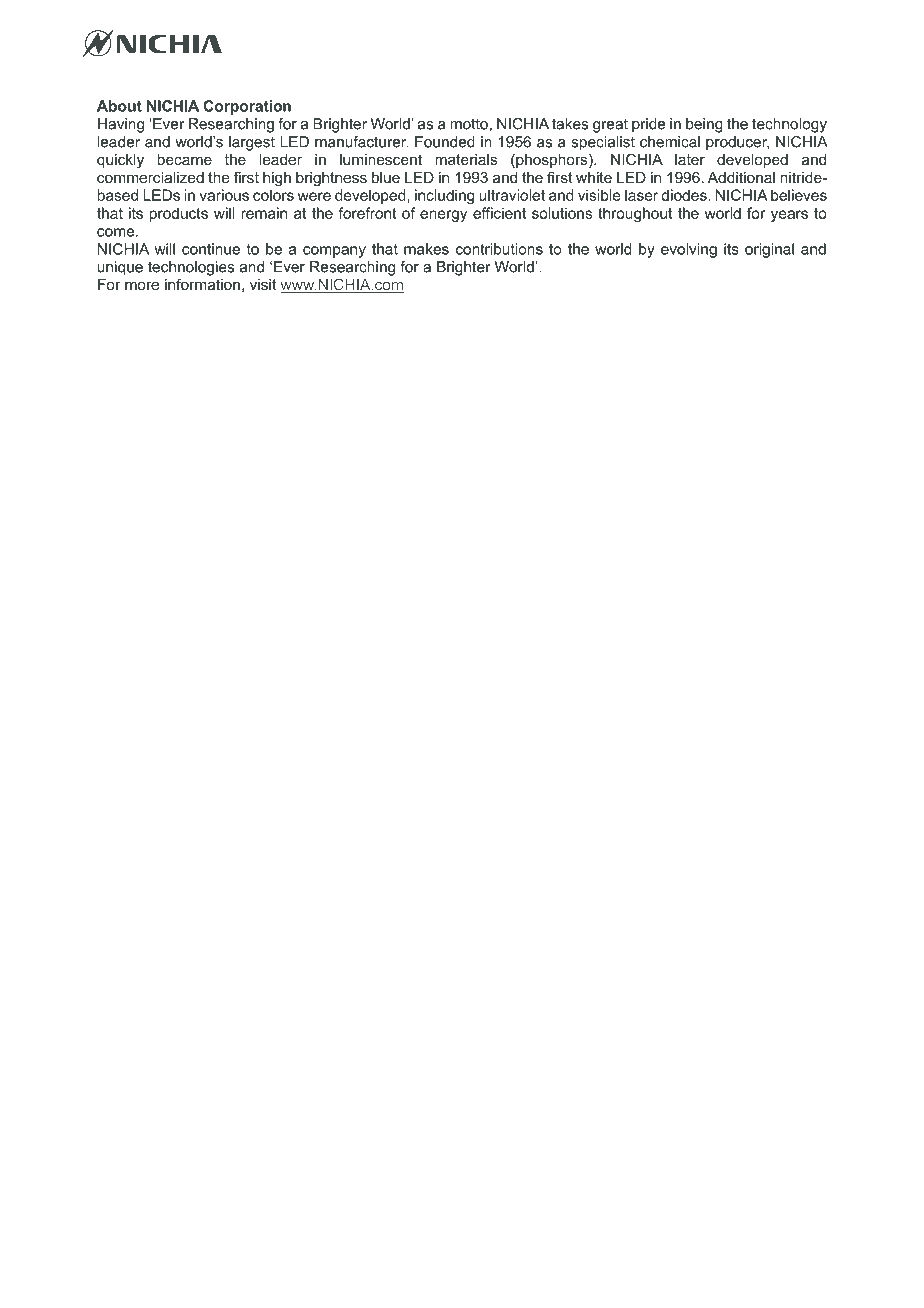  I want to click on visit, so click(263, 284).
